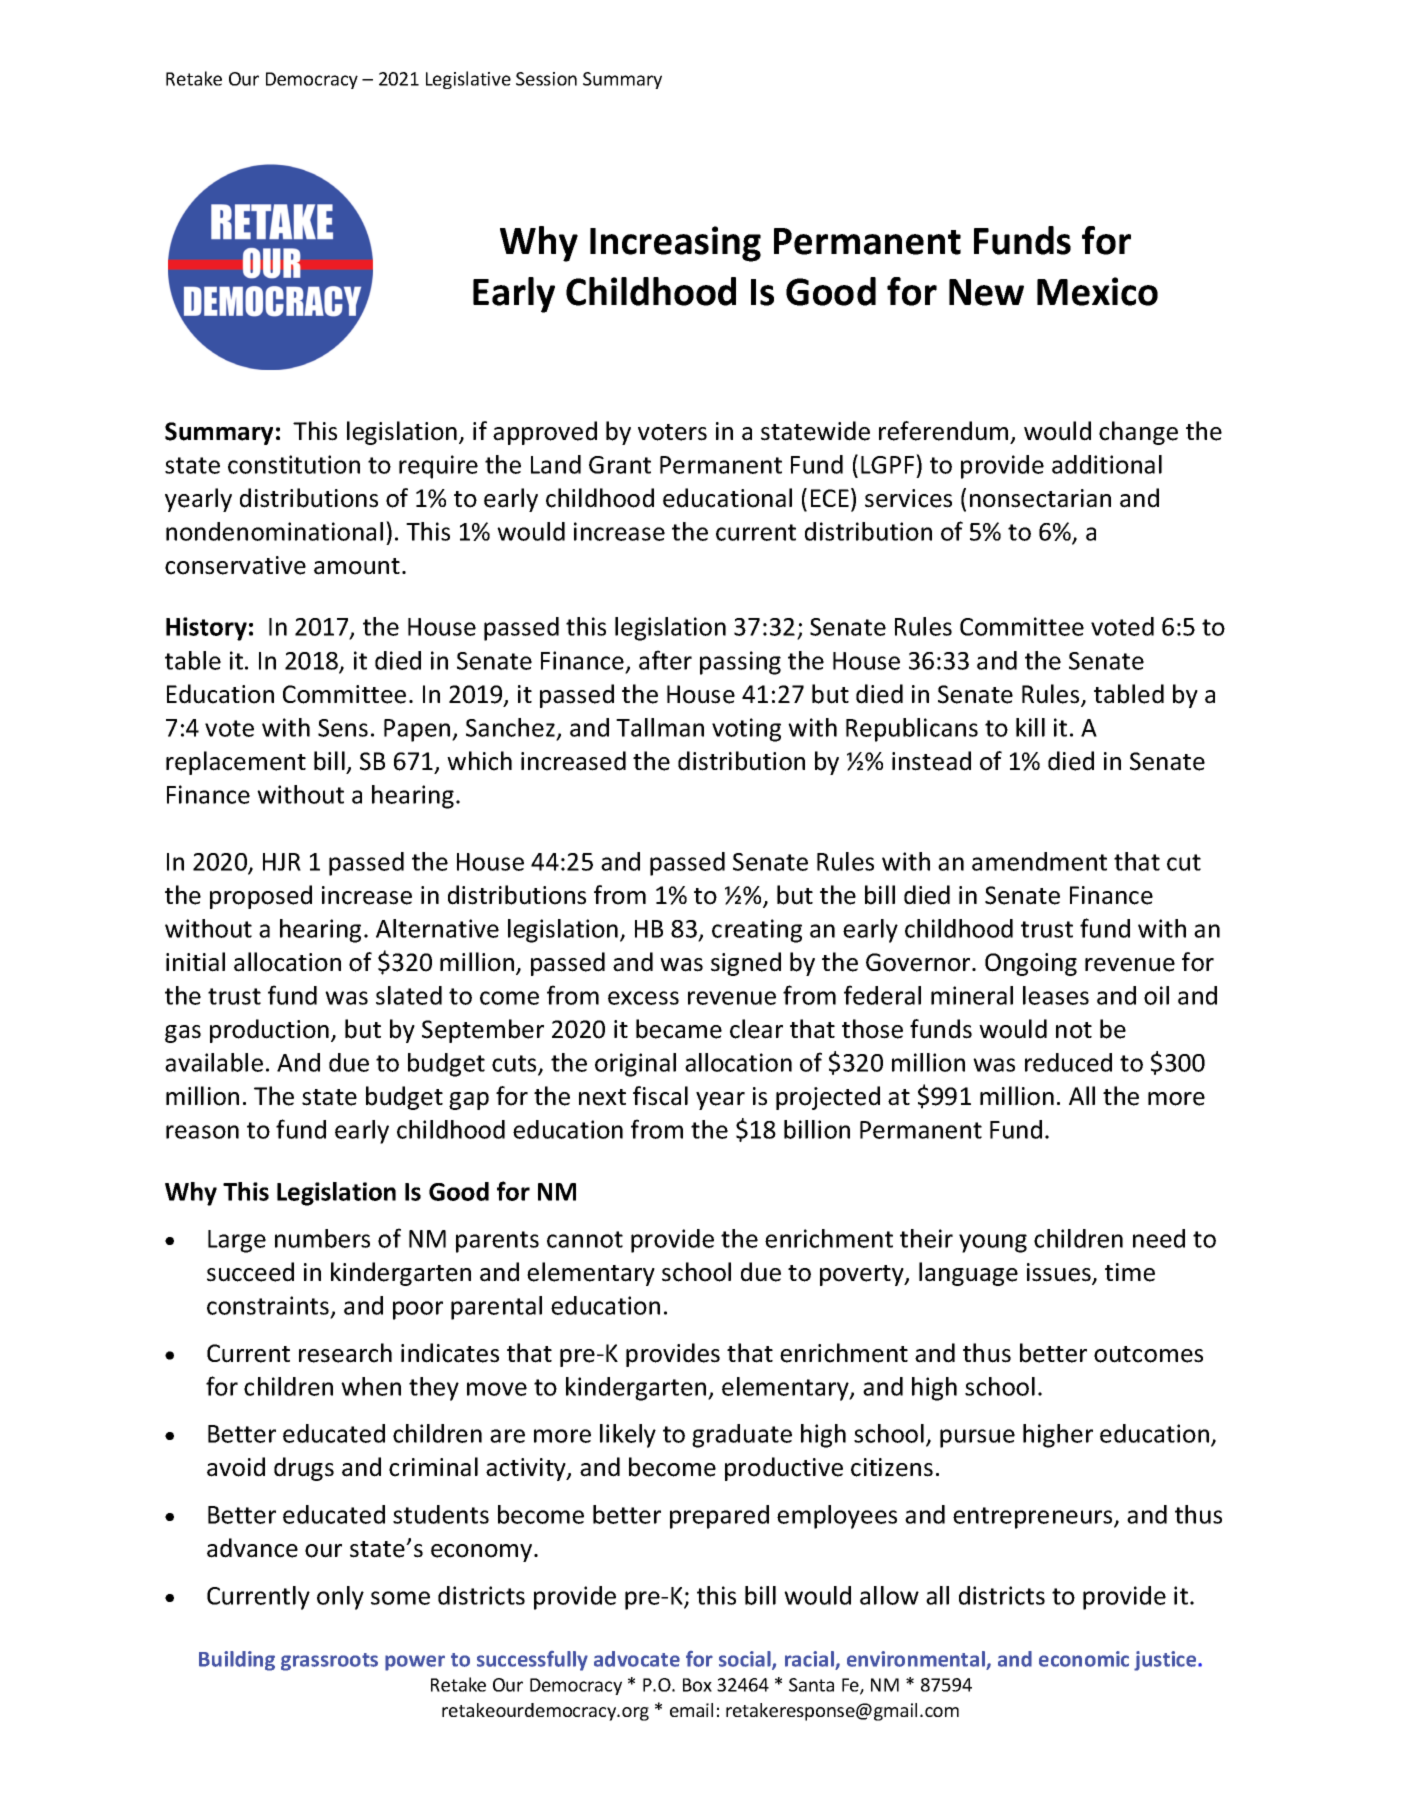 This image has height=1814, width=1401. Describe the element at coordinates (468, 80) in the image. I see `Legislative` at that location.
